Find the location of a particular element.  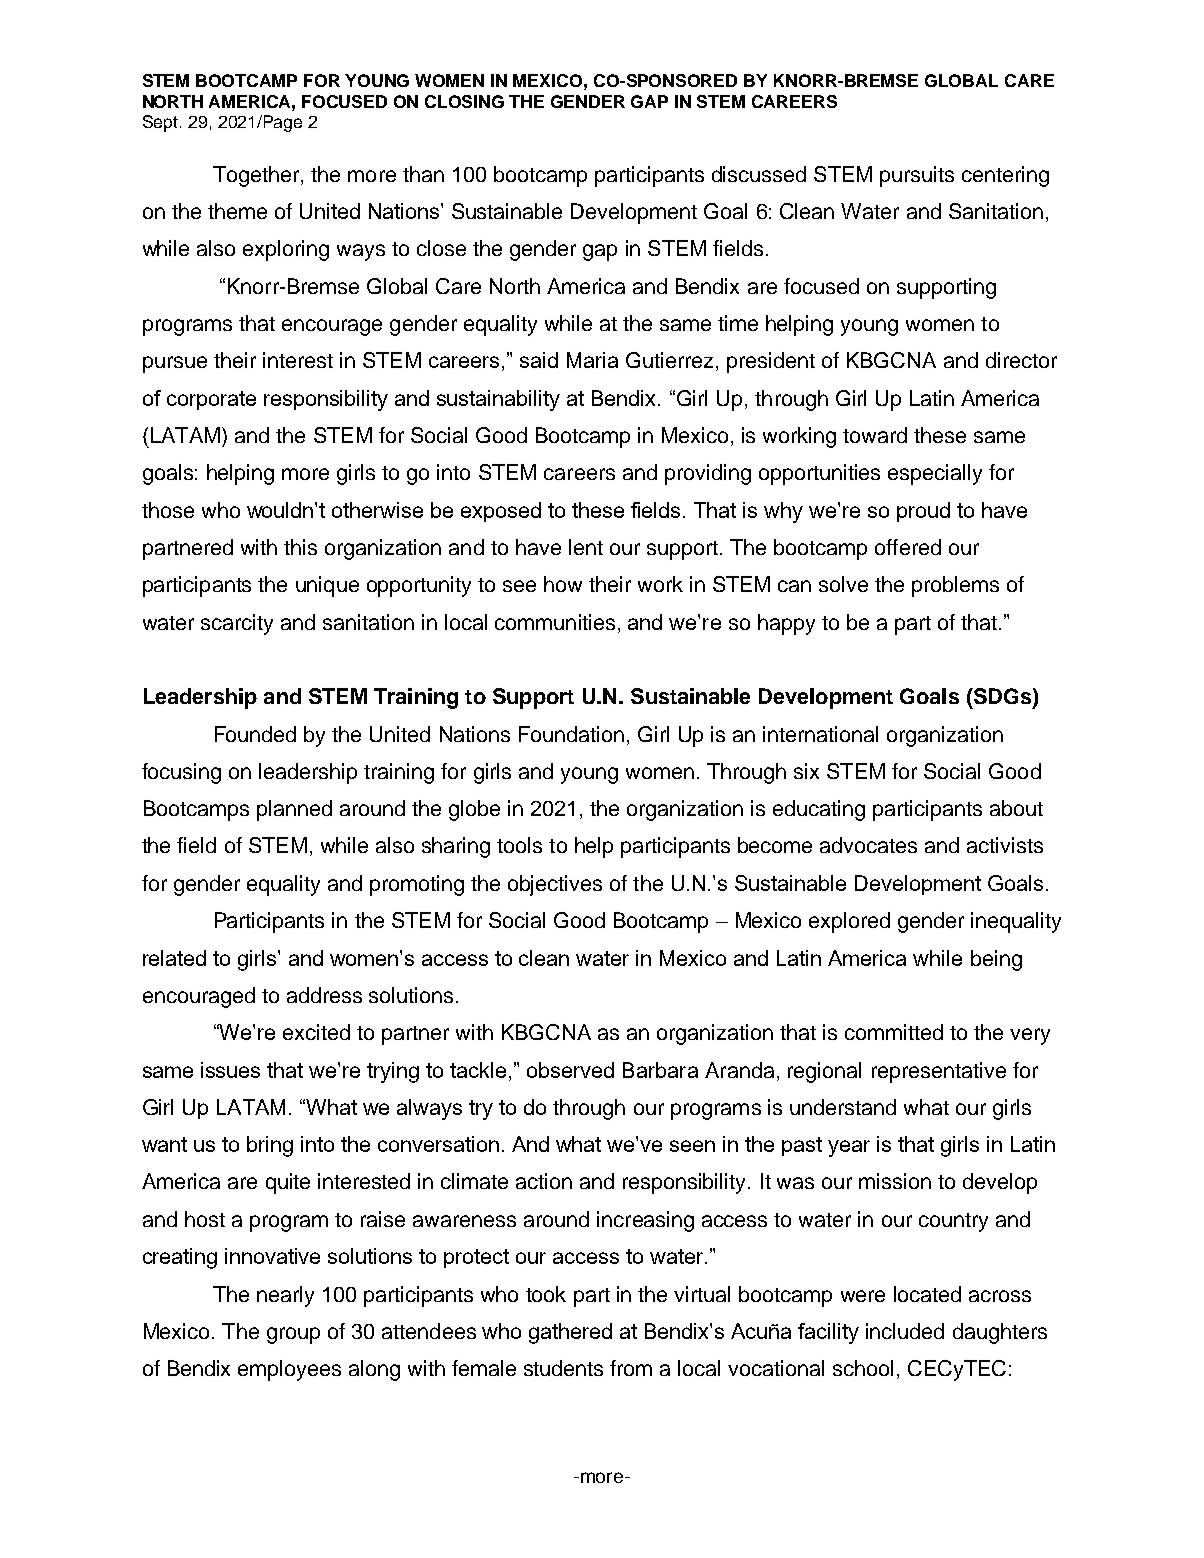

Foundation is located at coordinates (571, 734).
